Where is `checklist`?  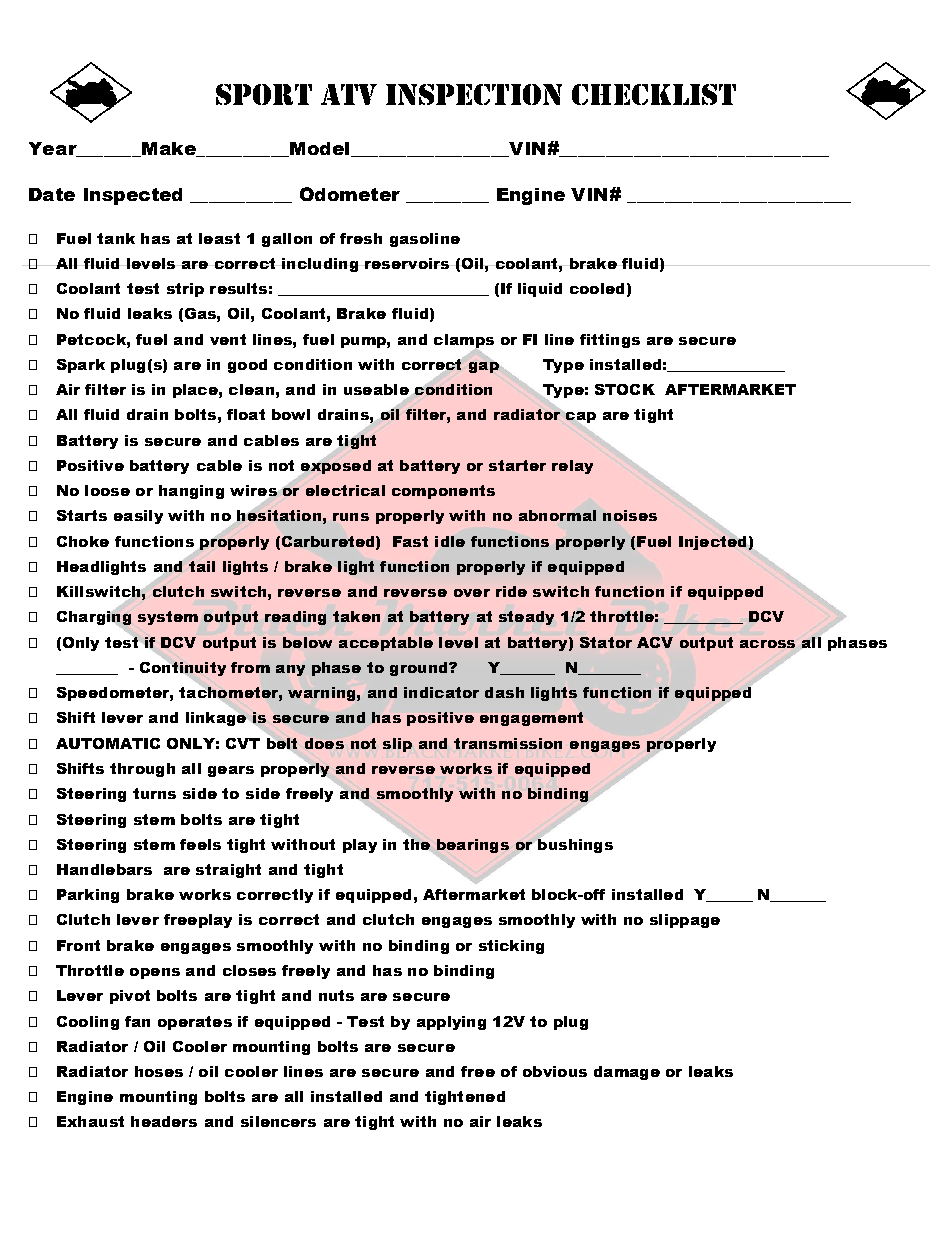
checklist is located at coordinates (654, 94).
